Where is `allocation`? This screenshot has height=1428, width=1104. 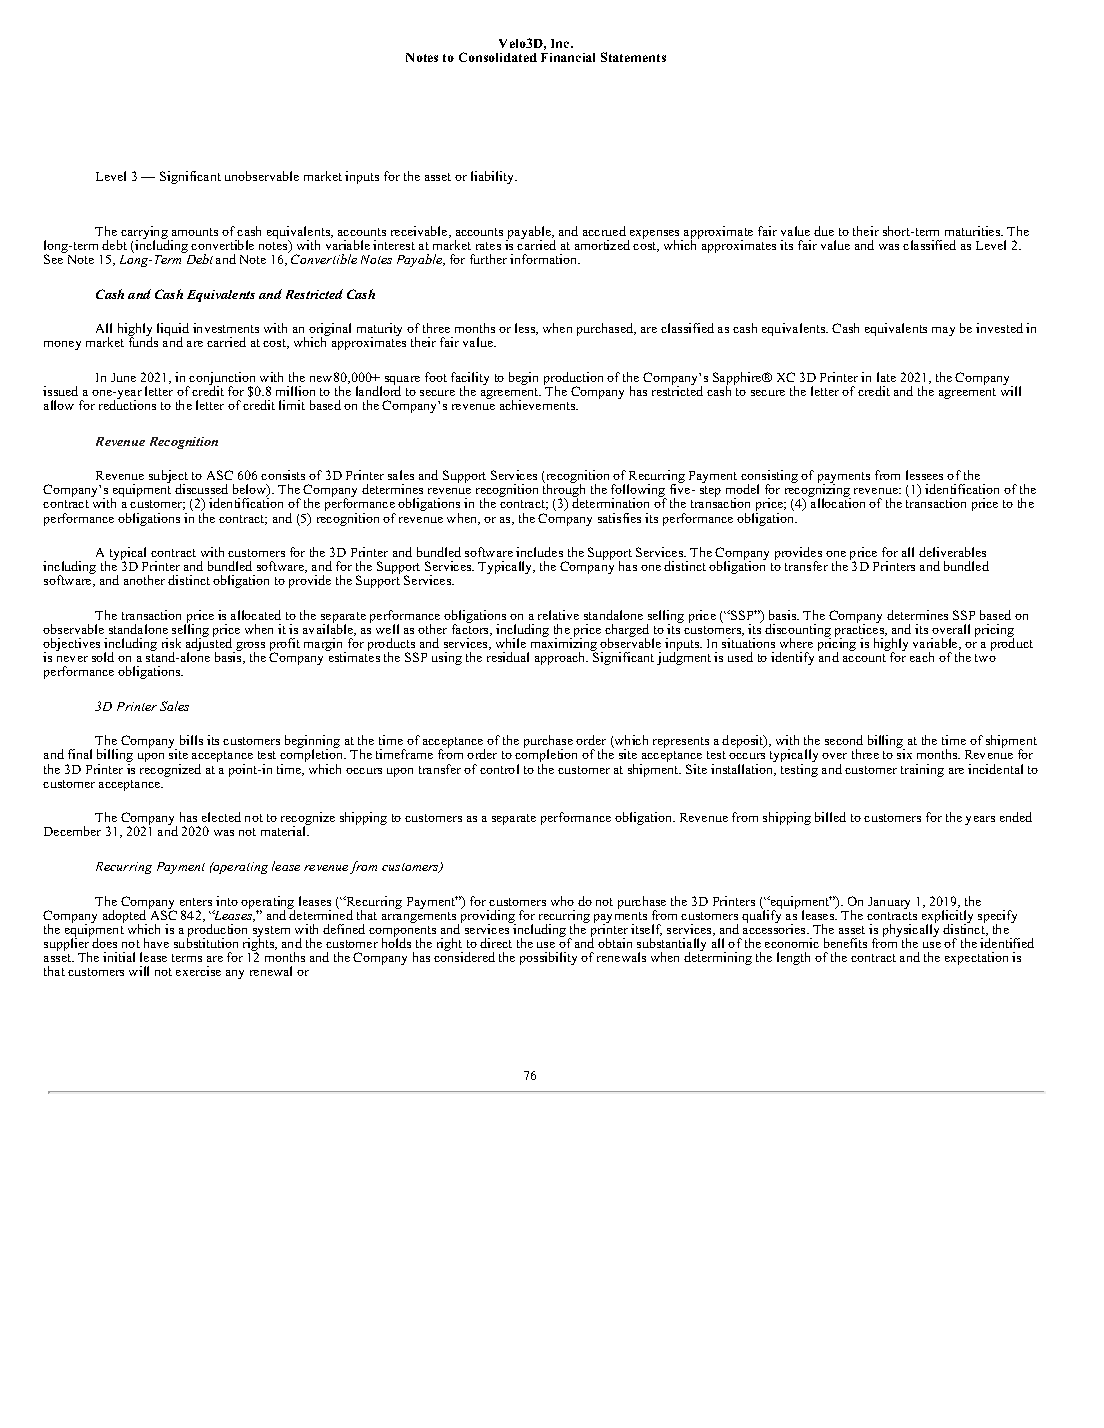
allocation is located at coordinates (838, 503).
